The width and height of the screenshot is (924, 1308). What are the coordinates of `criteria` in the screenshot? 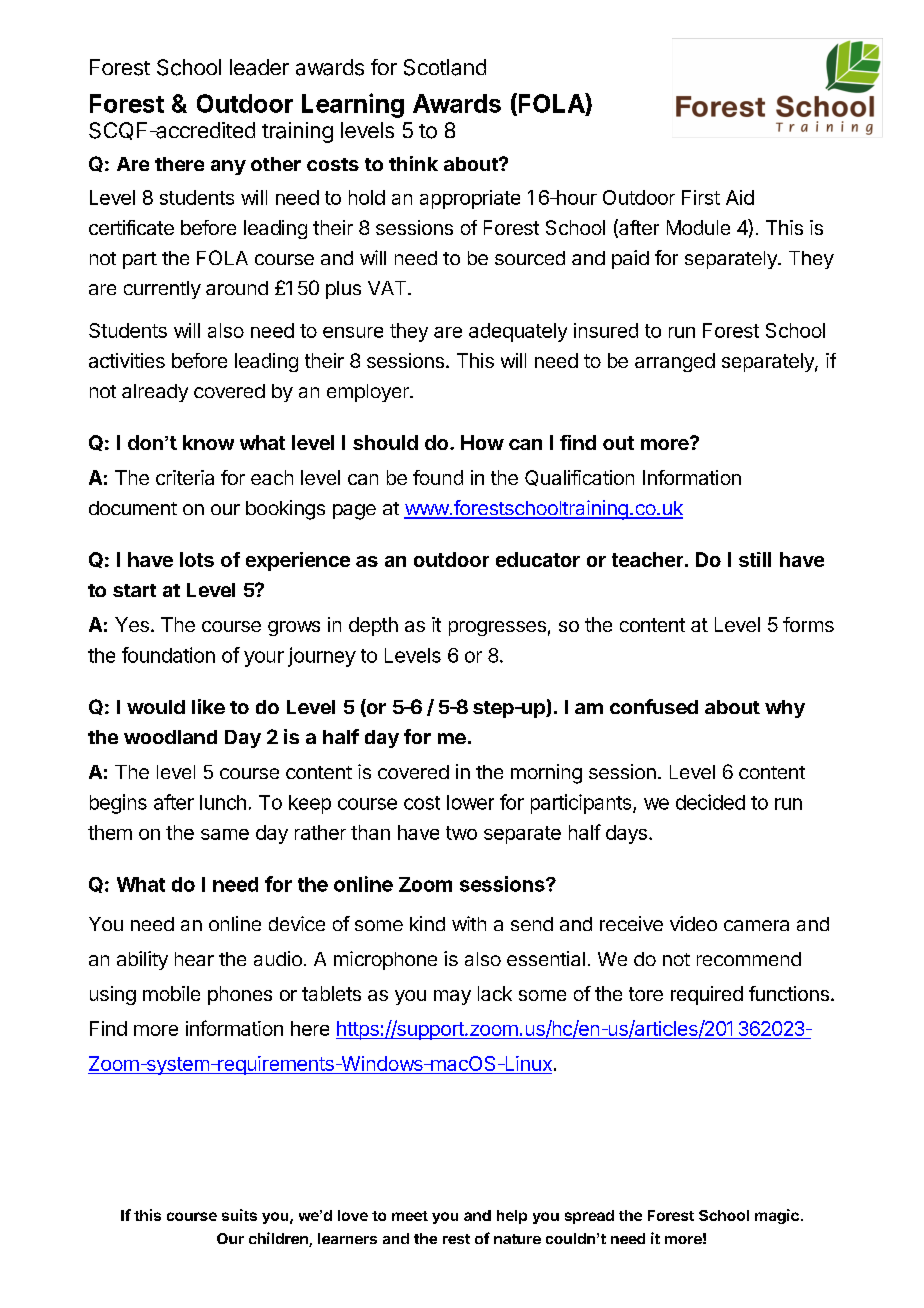 It's located at (185, 477).
